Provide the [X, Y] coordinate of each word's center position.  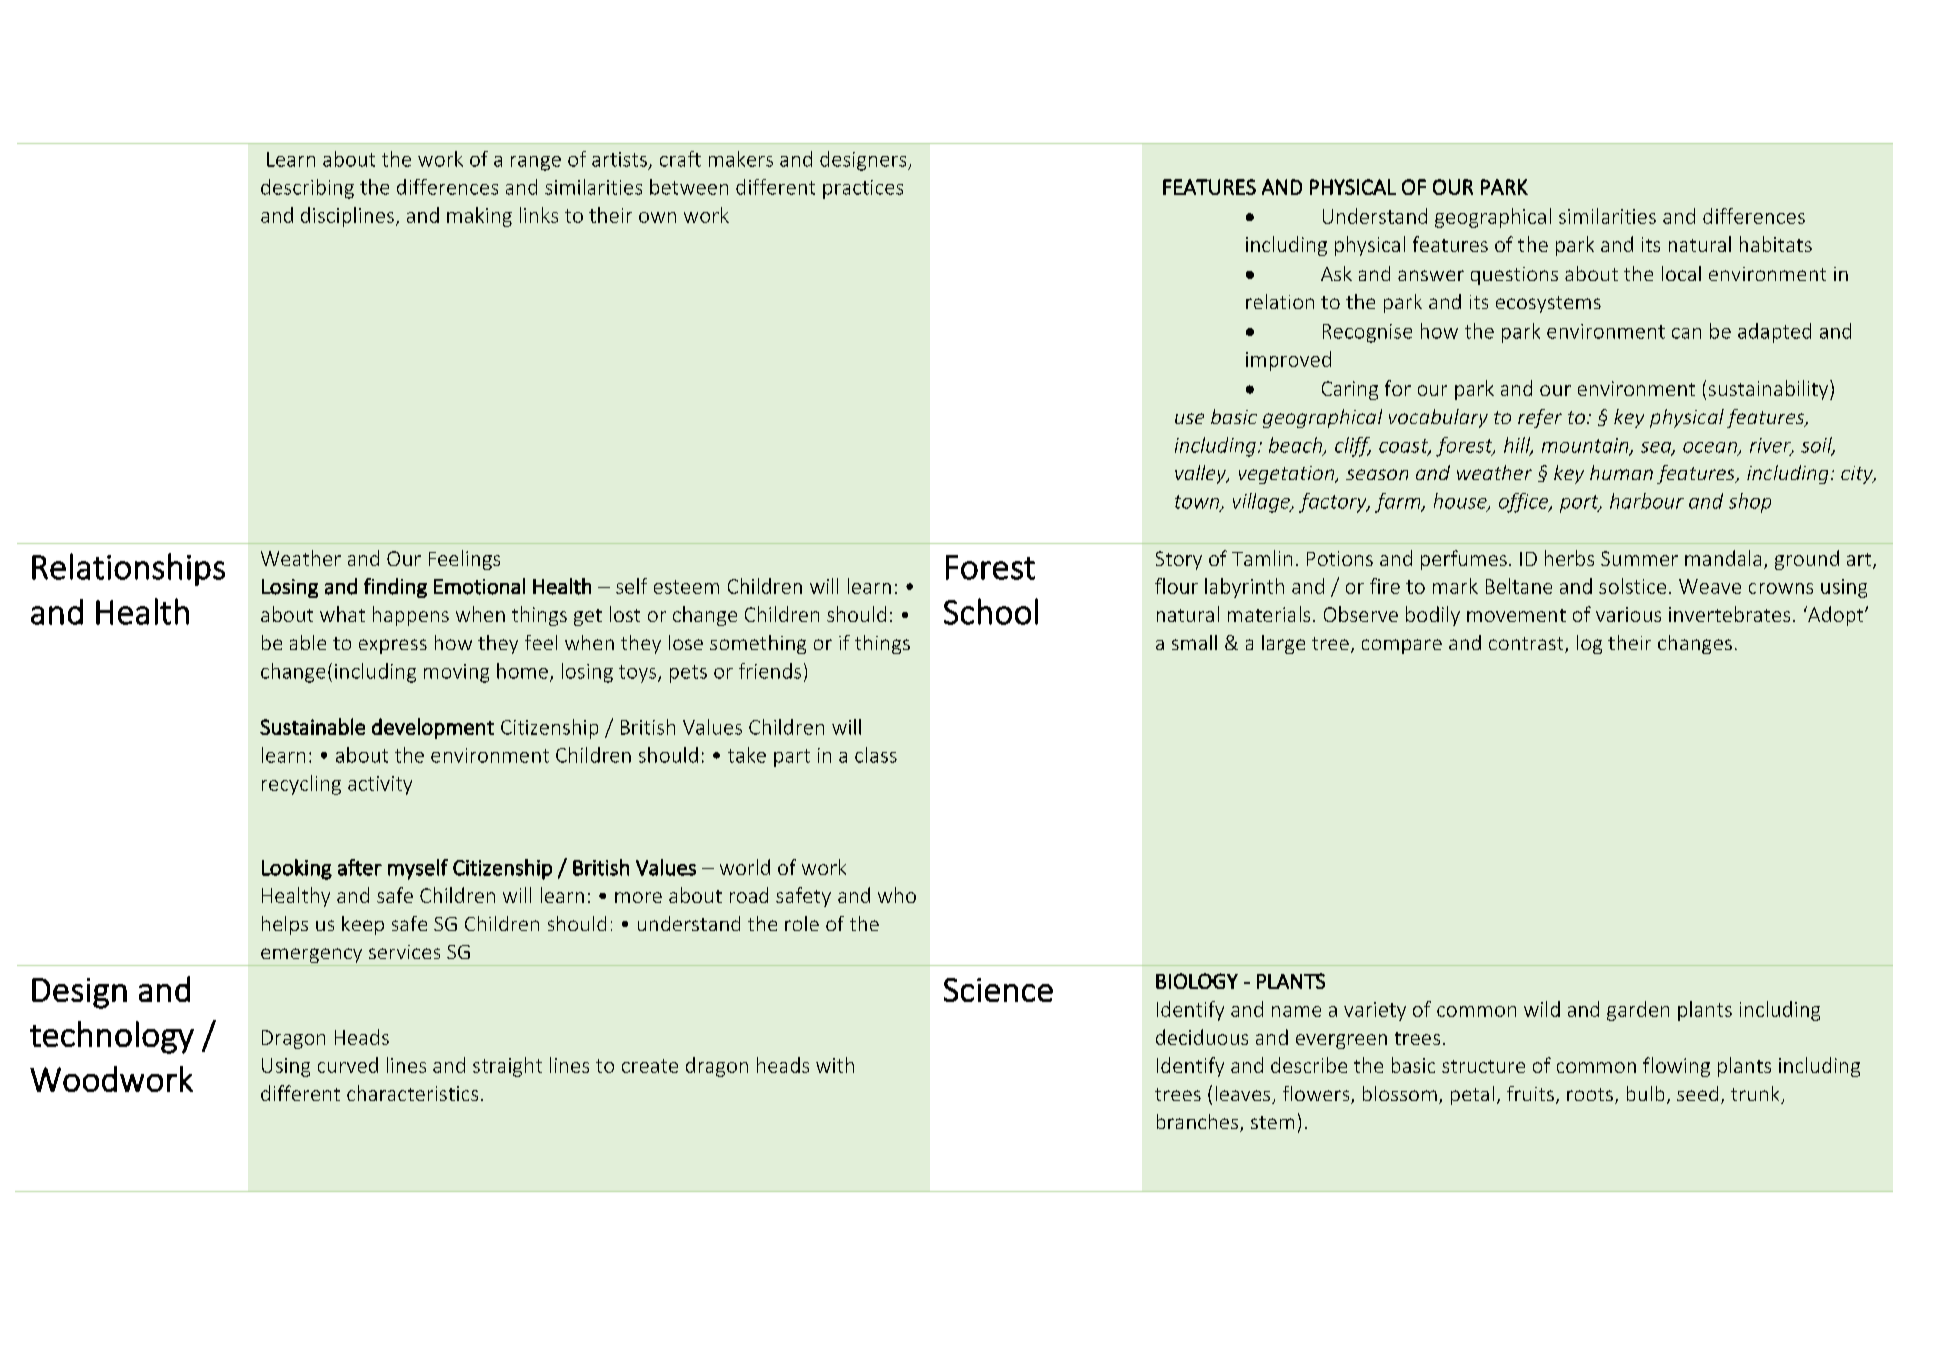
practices [863, 189]
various [1628, 614]
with [835, 1065]
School [991, 611]
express [393, 646]
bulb [1645, 1093]
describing [307, 189]
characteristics [412, 1093]
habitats [1776, 244]
